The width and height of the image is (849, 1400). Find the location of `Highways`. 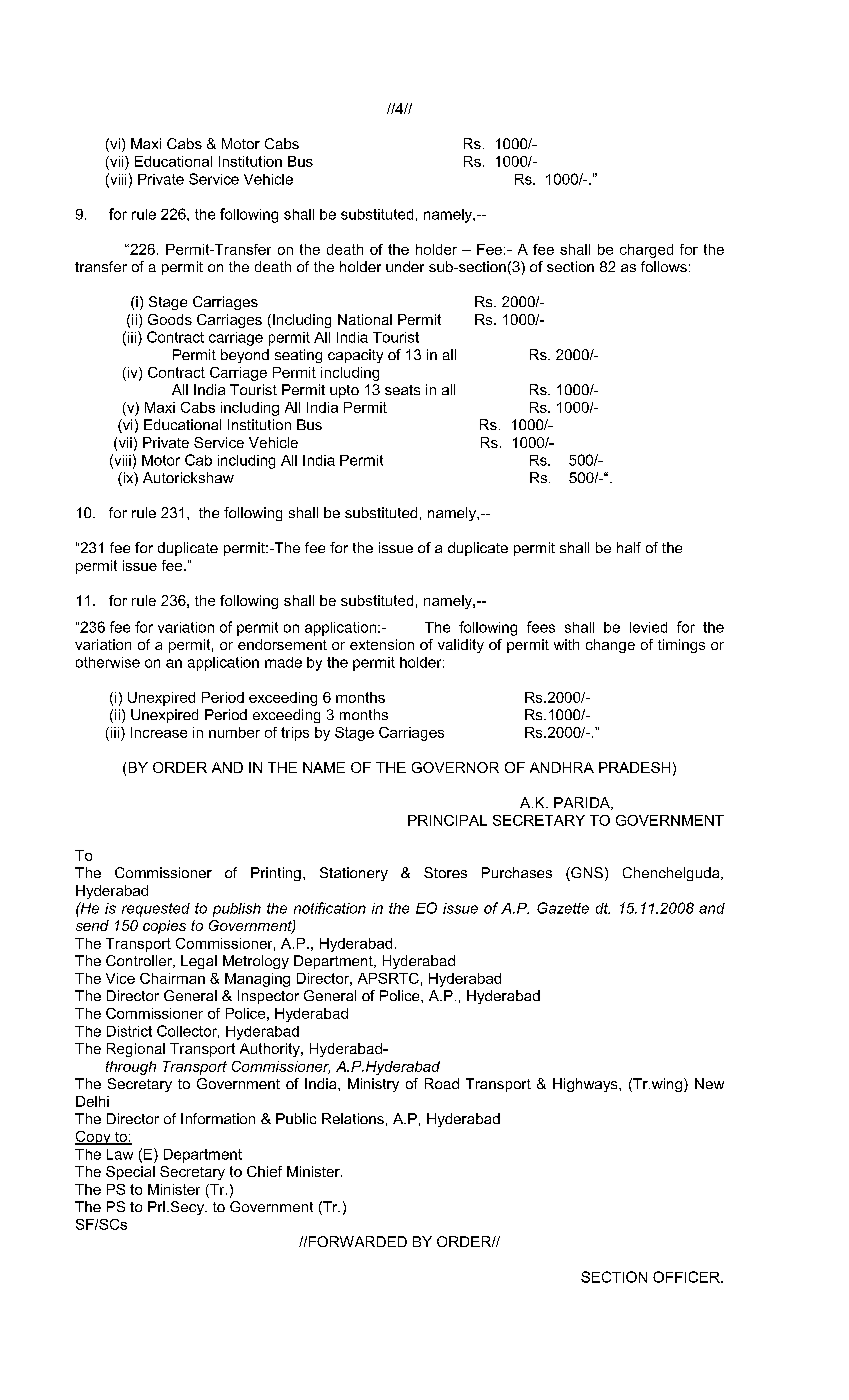

Highways is located at coordinates (586, 1085).
